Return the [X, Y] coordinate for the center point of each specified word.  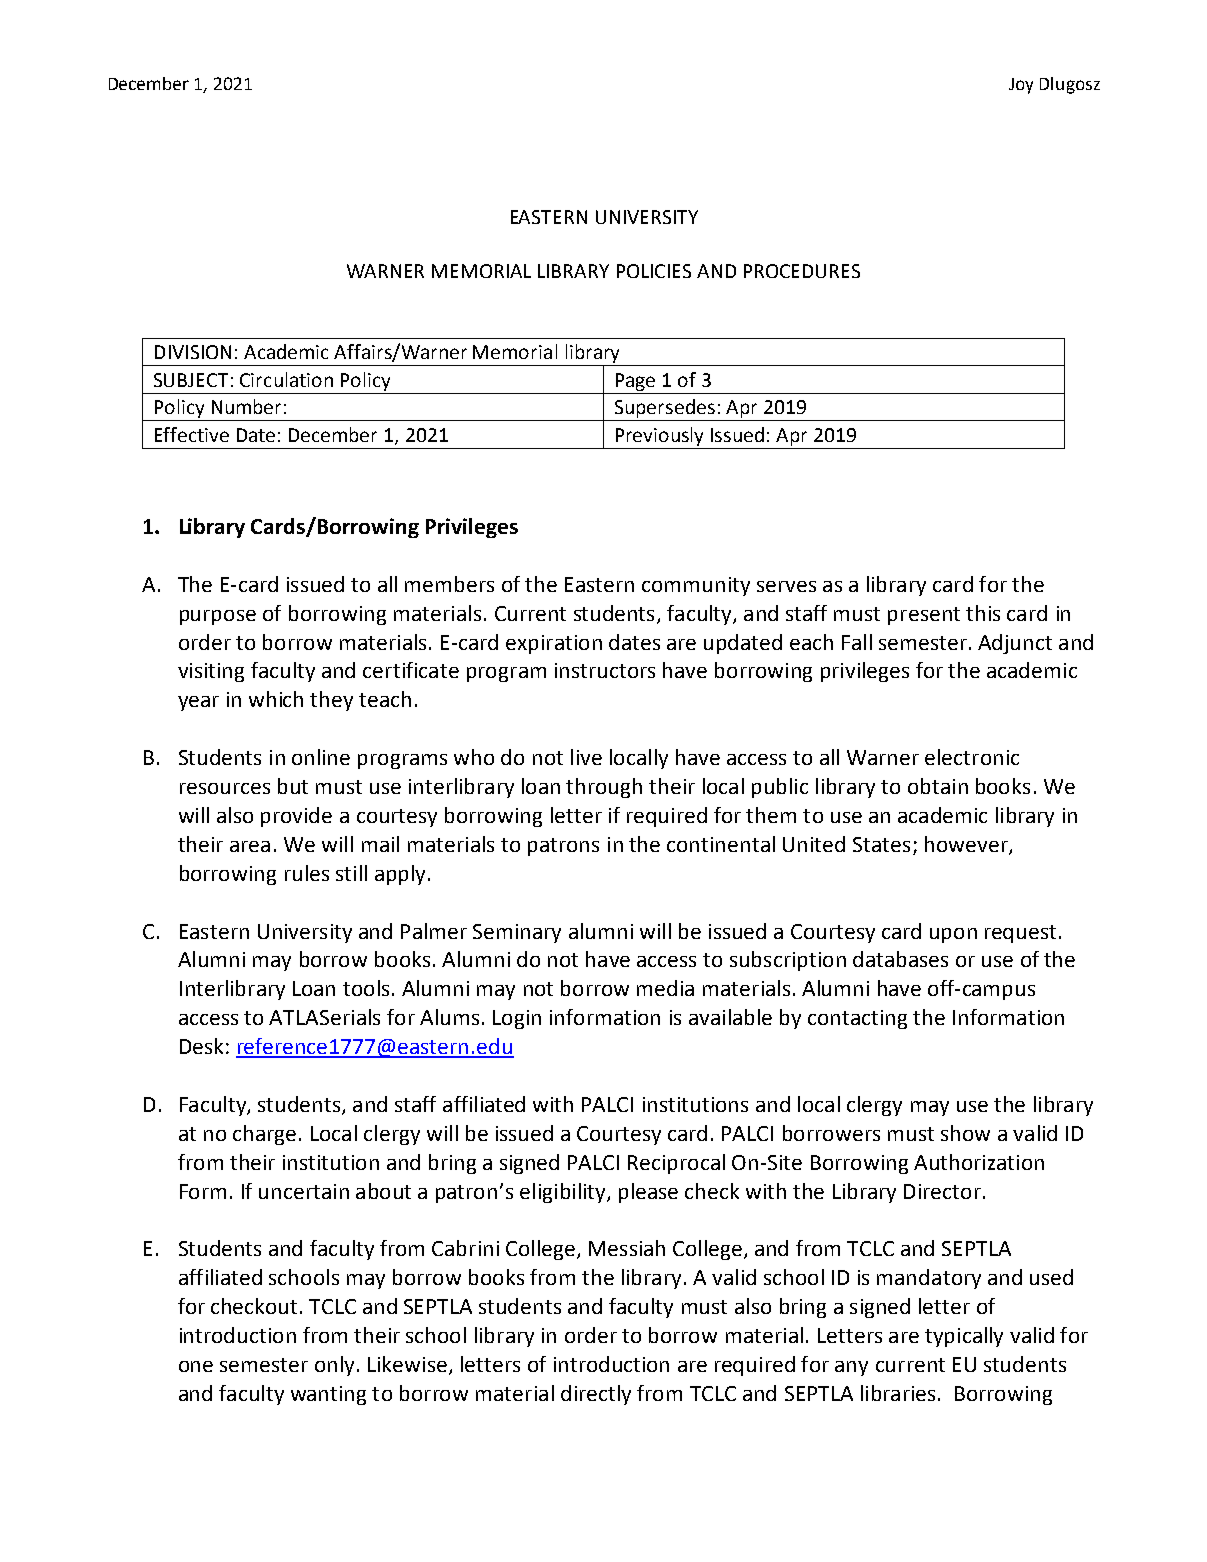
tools [366, 988]
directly [596, 1395]
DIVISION [193, 352]
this [983, 613]
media [665, 988]
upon [953, 935]
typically [964, 1337]
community [696, 586]
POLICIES [654, 271]
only [334, 1366]
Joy [1021, 86]
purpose [218, 617]
